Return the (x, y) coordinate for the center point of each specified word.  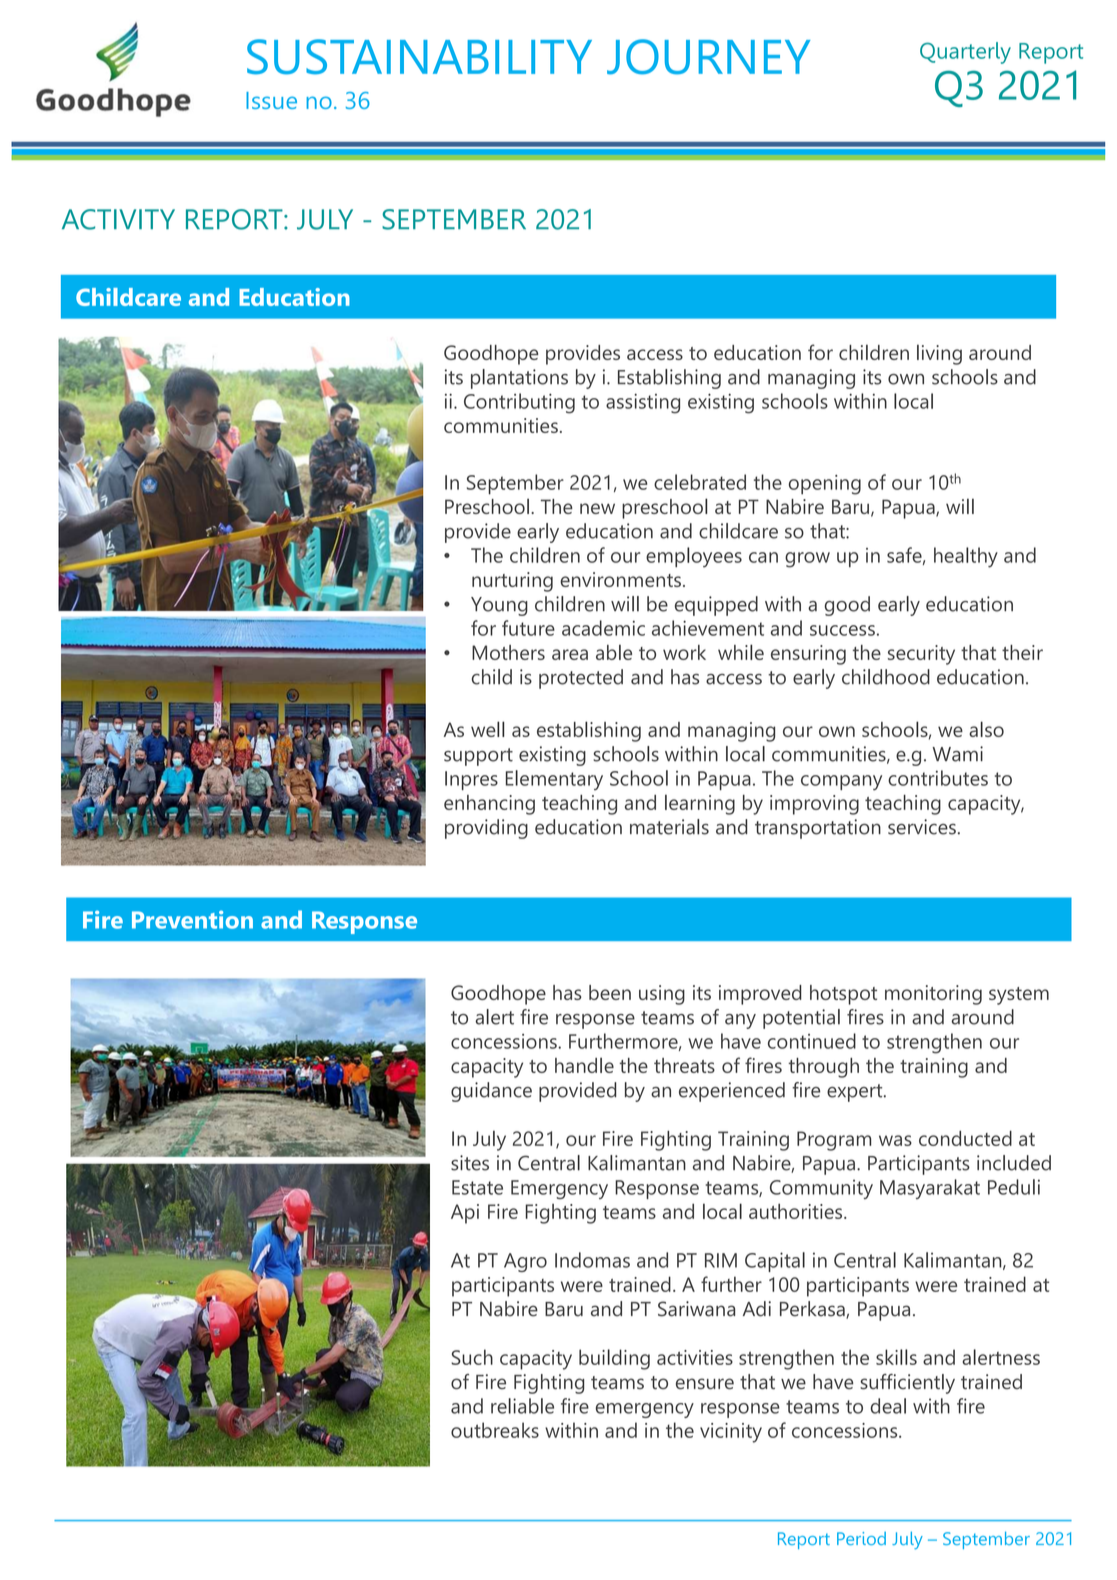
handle (584, 1065)
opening (825, 485)
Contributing (519, 403)
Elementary (554, 780)
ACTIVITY (118, 219)
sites (470, 1163)
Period (861, 1538)
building (614, 1359)
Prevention (192, 919)
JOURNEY (708, 57)
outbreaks (495, 1430)
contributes (938, 778)
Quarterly (965, 53)
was (895, 1140)
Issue (271, 100)
